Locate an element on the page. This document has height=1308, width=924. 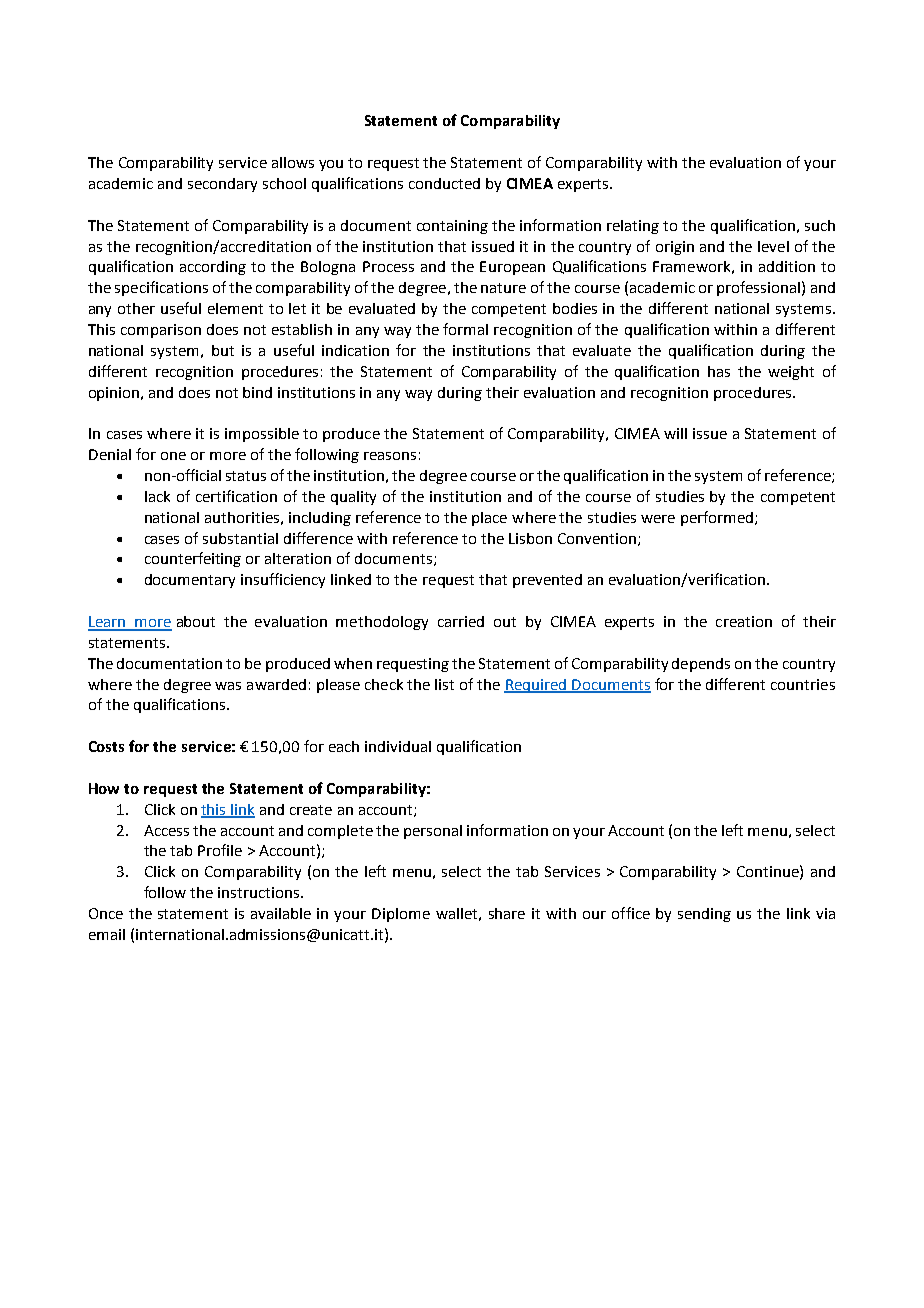
sending is located at coordinates (704, 915).
